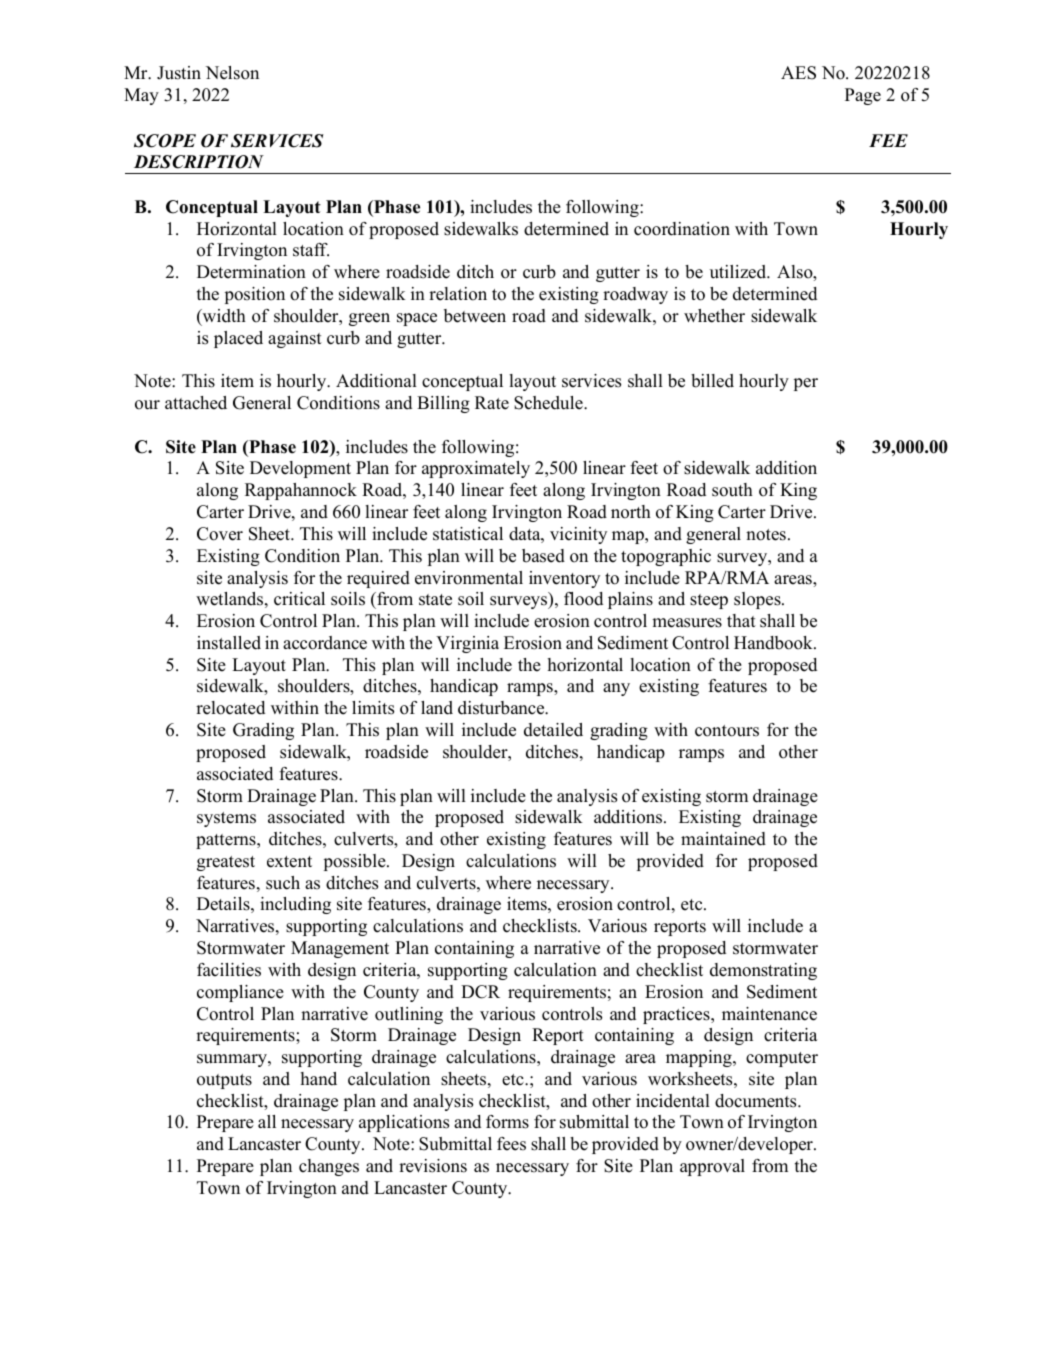 The image size is (1054, 1365). What do you see at coordinates (467, 644) in the image?
I see `Virginia` at bounding box center [467, 644].
